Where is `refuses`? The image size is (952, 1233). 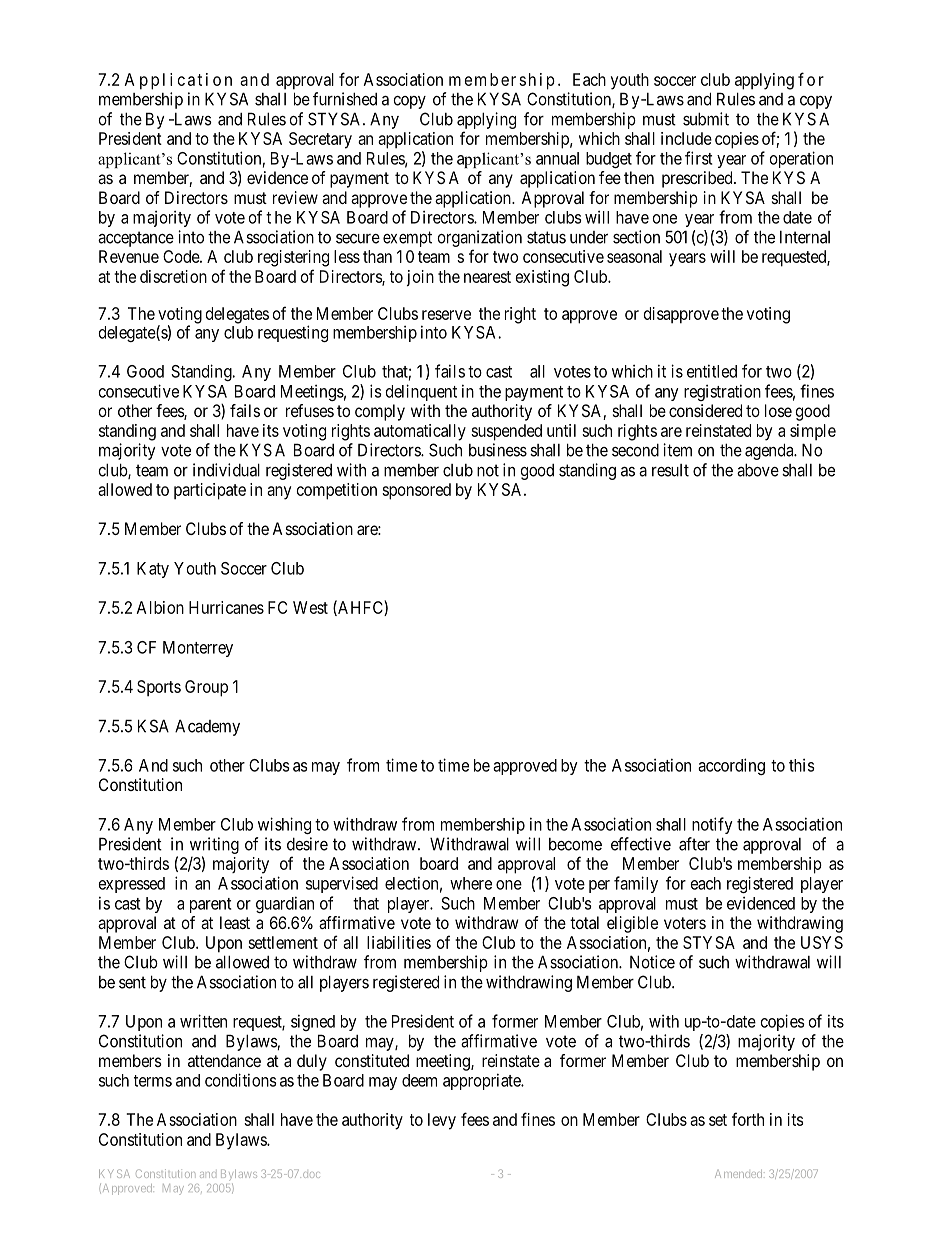
refuses is located at coordinates (310, 410).
